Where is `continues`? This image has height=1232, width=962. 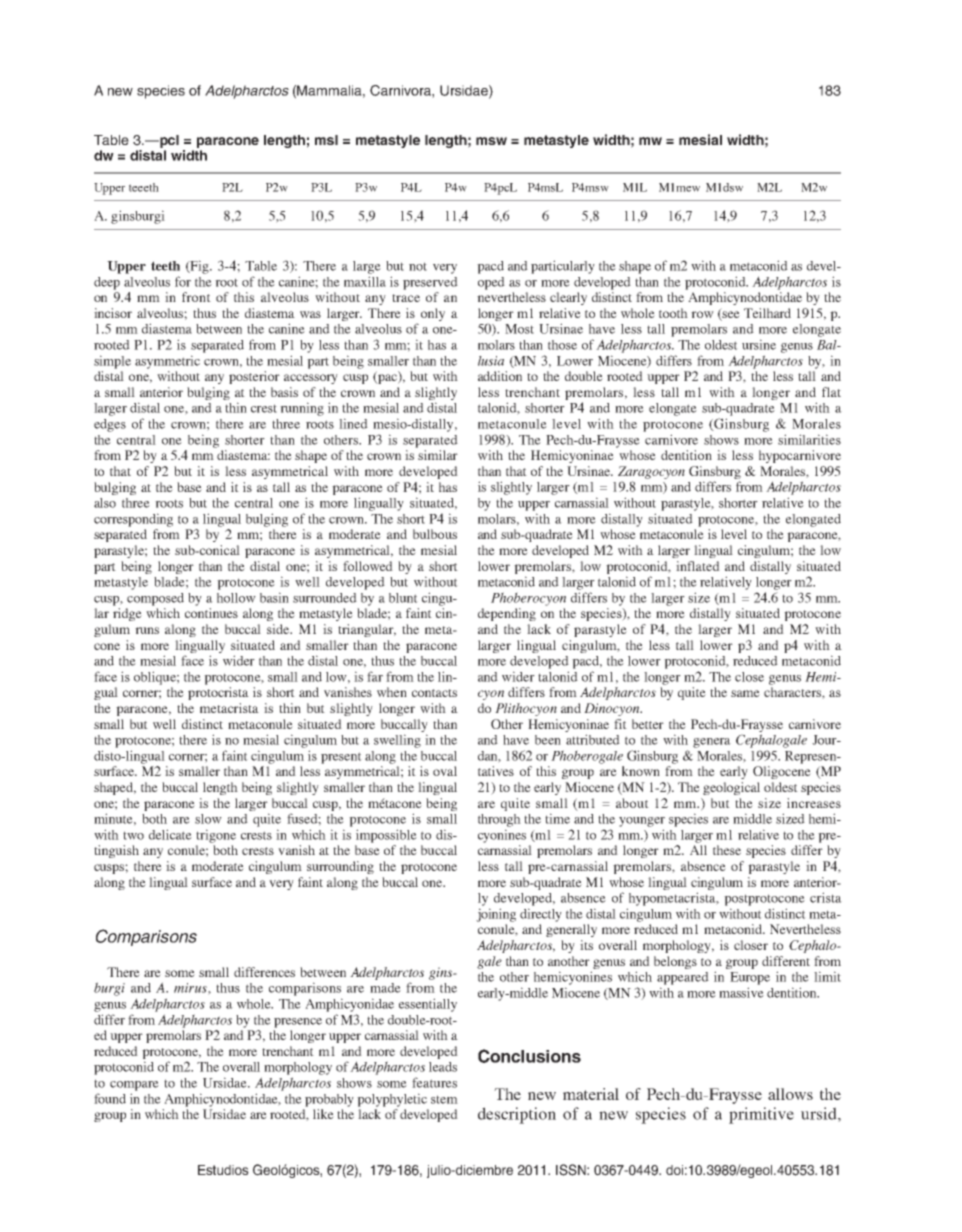
continues is located at coordinates (211, 613).
